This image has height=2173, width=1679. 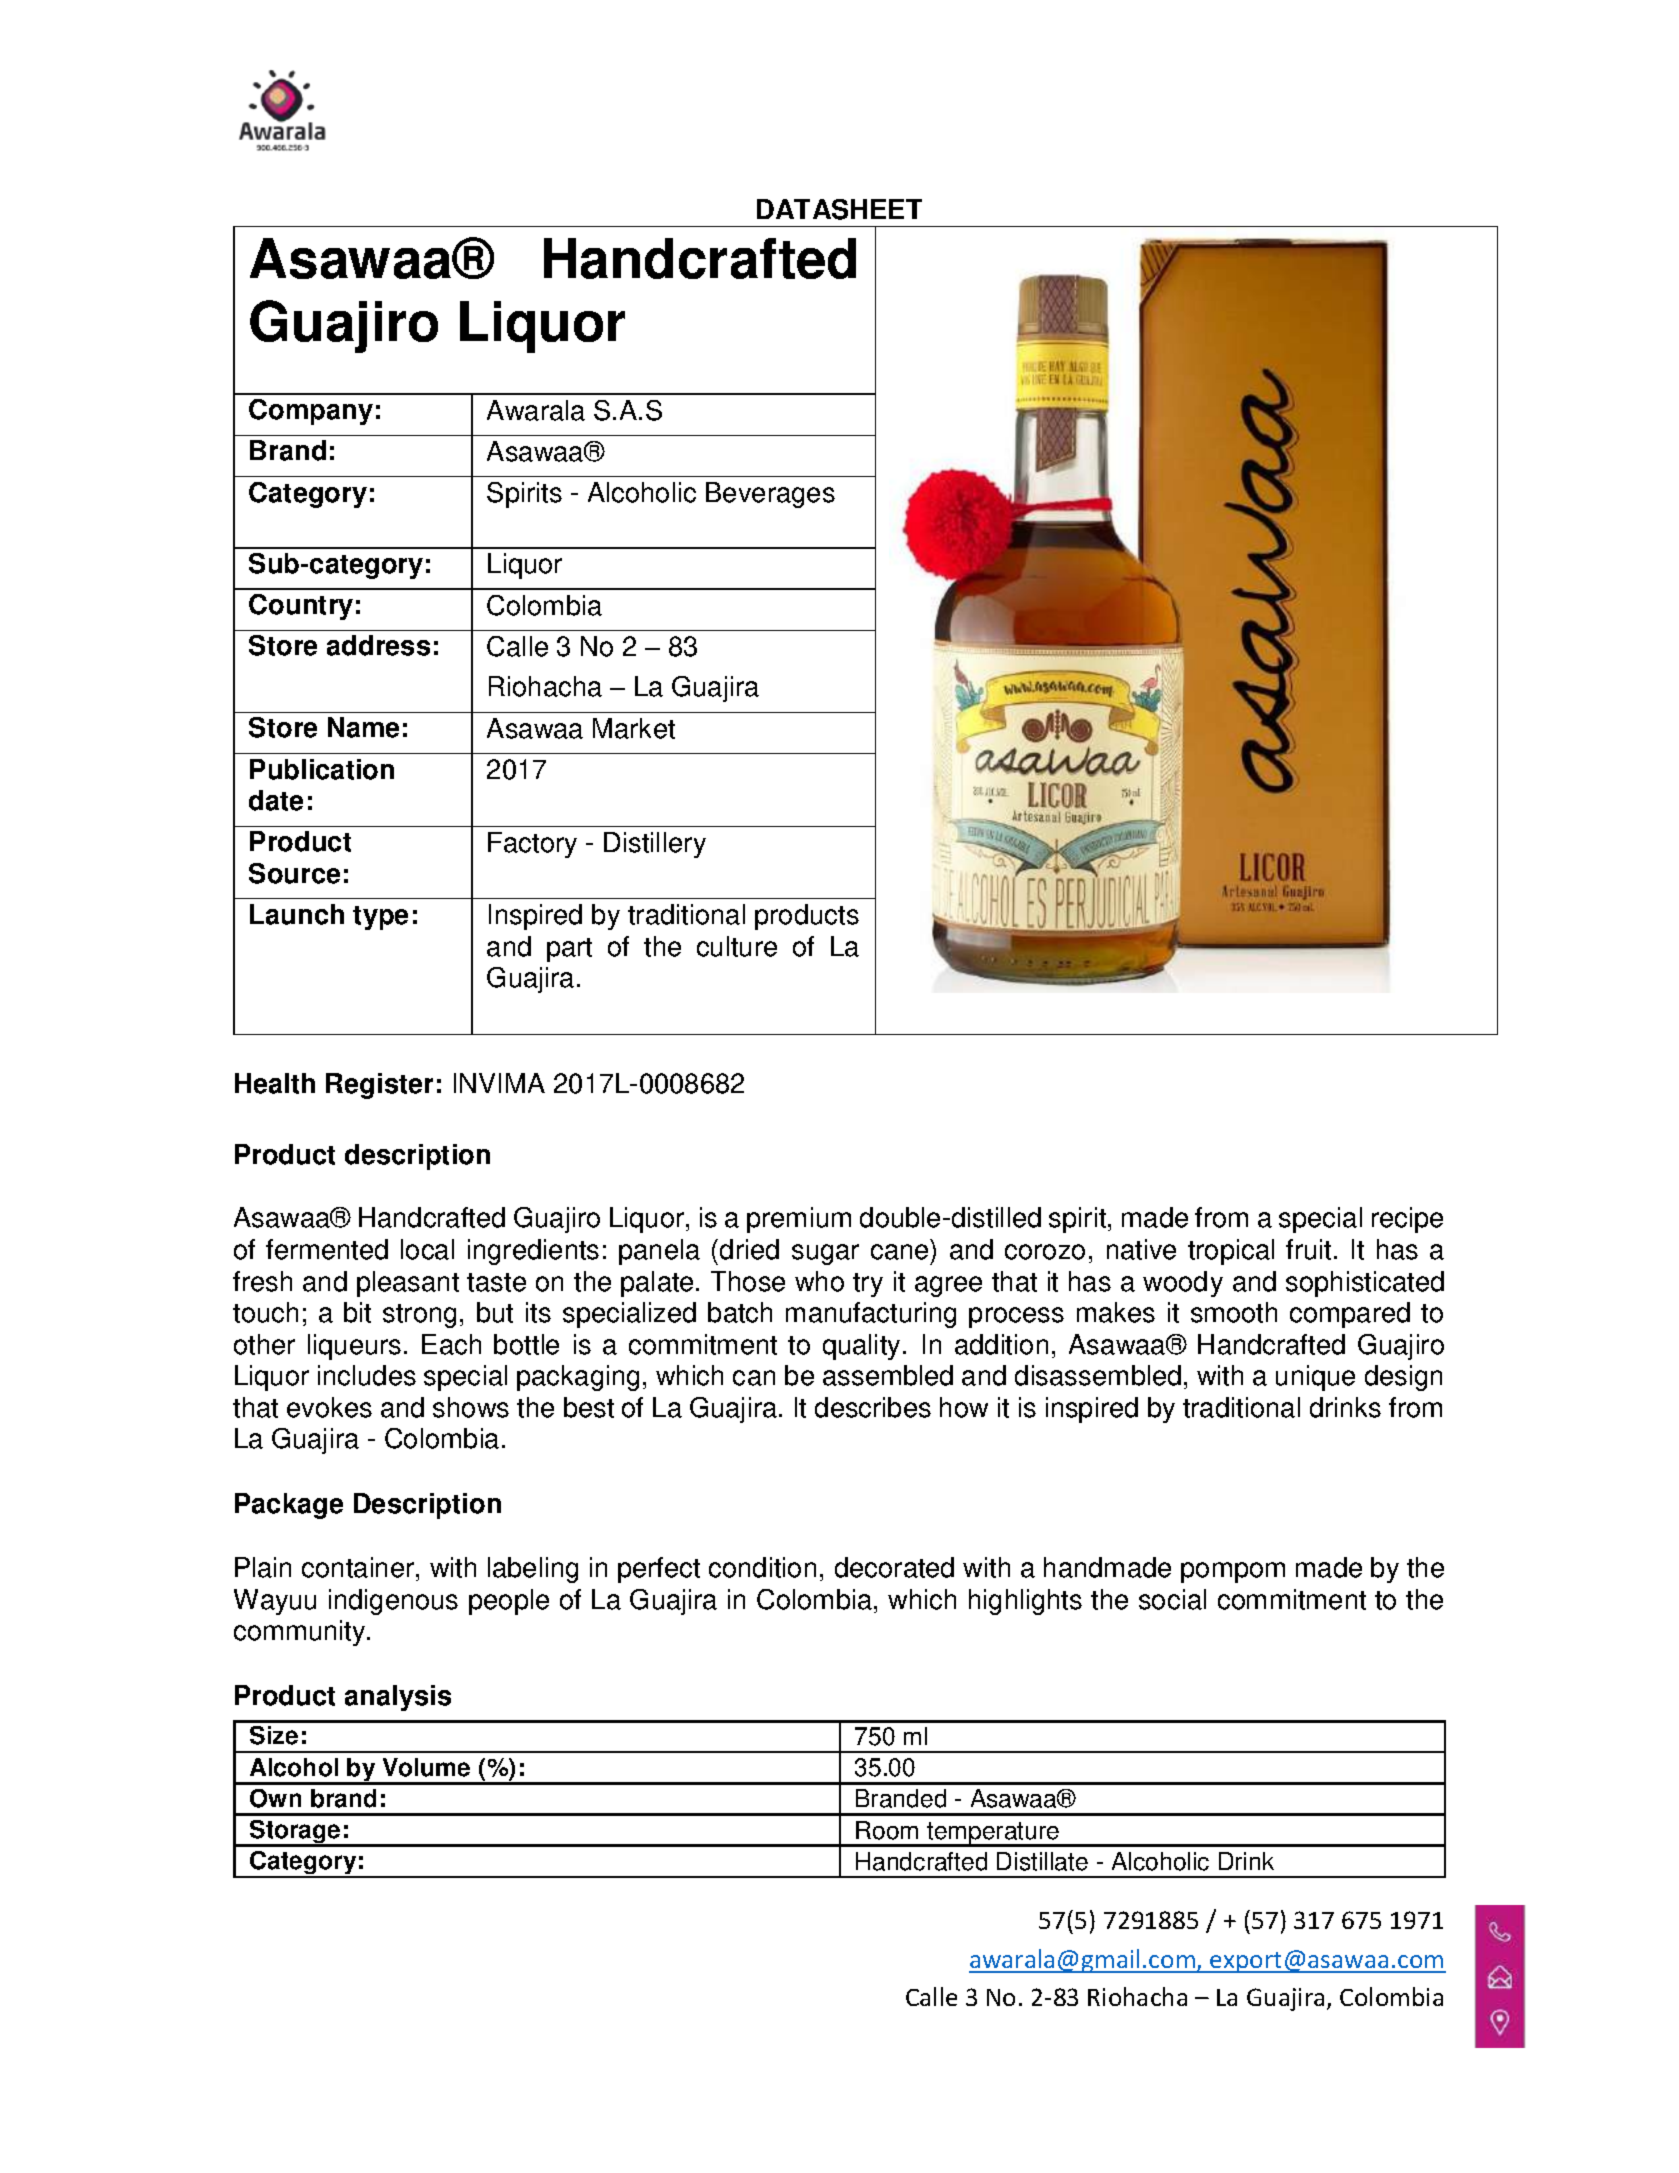 What do you see at coordinates (380, 918) in the image?
I see `type` at bounding box center [380, 918].
